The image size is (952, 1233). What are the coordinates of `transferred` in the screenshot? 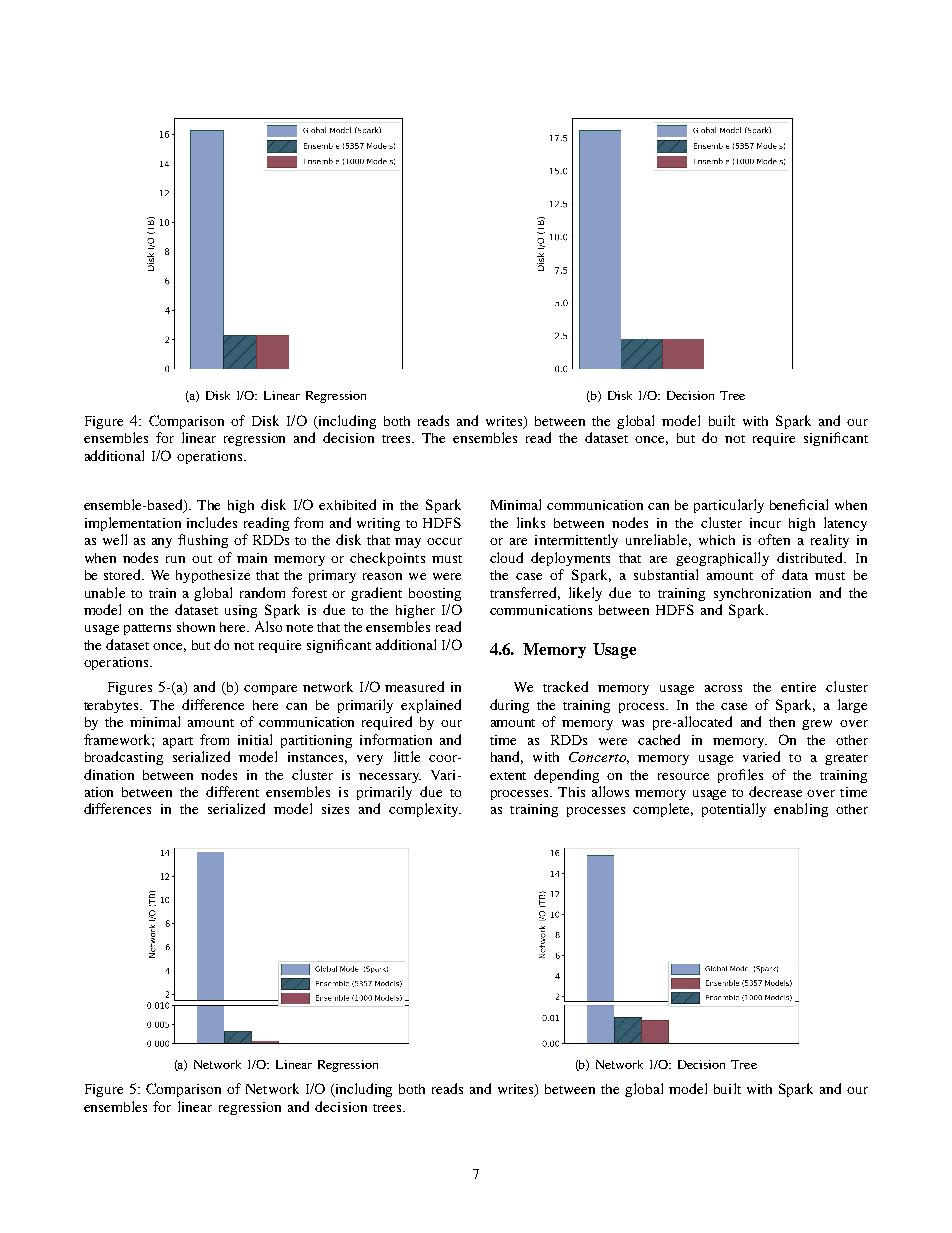 It's located at (525, 593).
